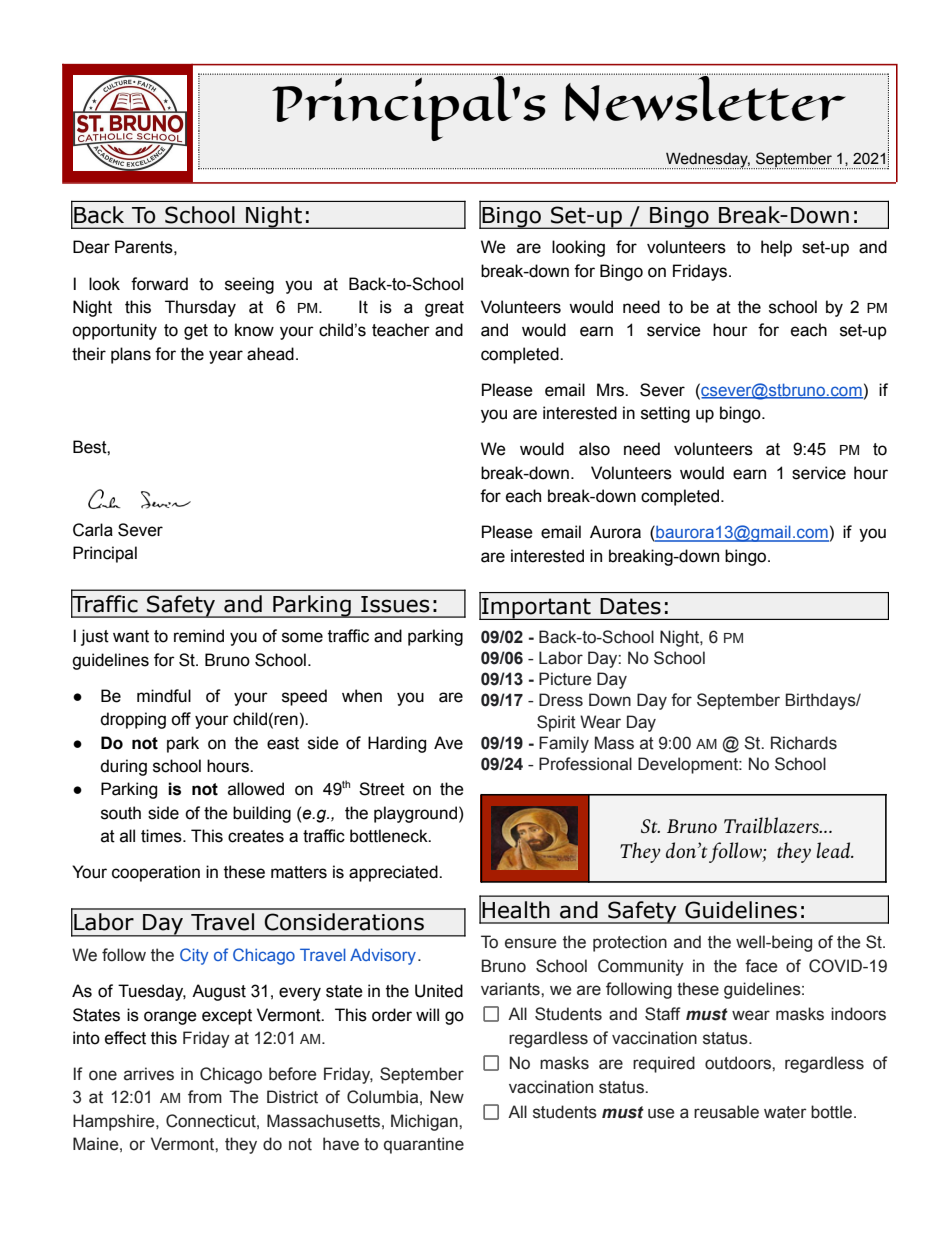 The image size is (952, 1233). I want to click on help, so click(776, 248).
